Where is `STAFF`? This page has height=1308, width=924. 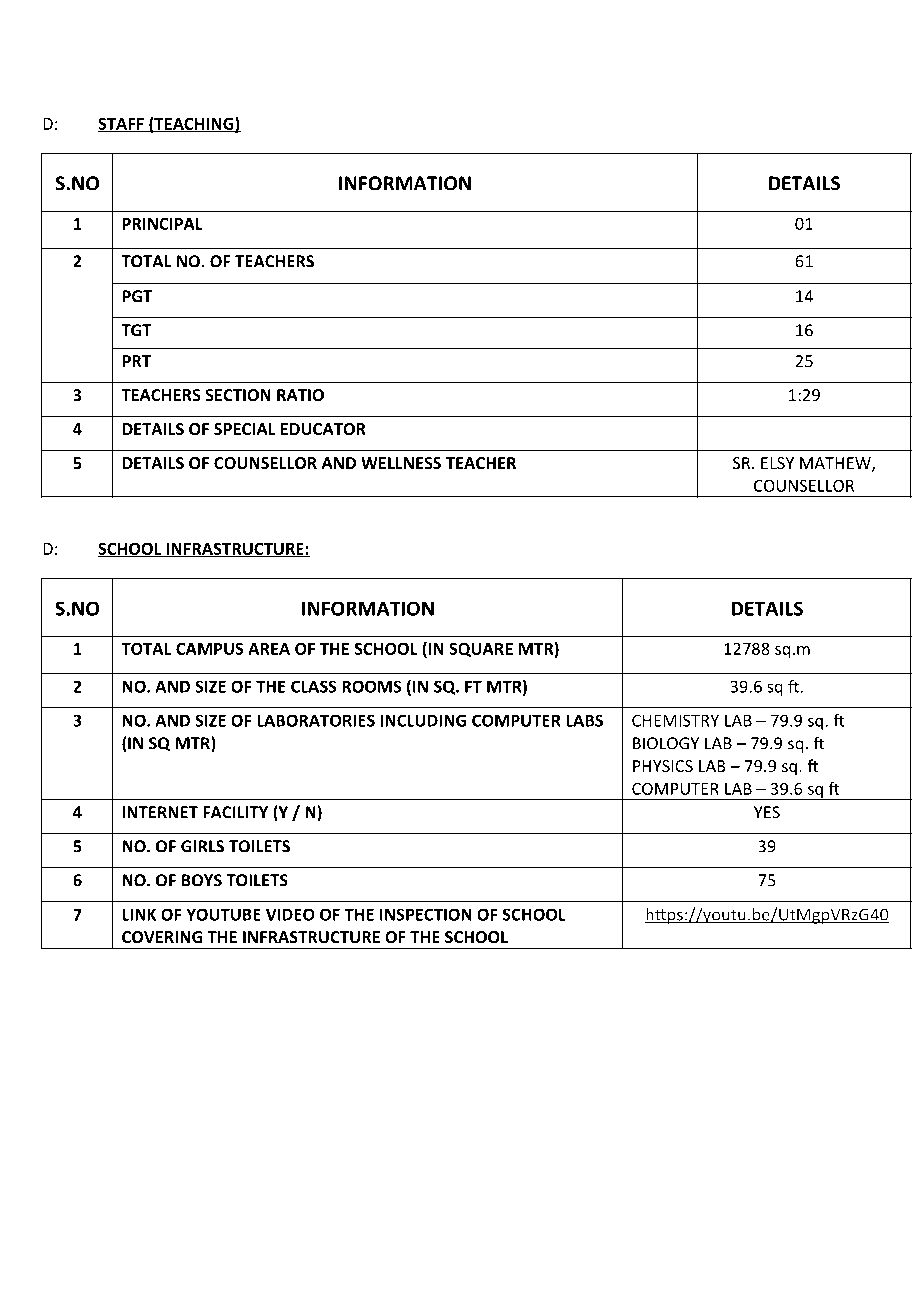 STAFF is located at coordinates (122, 124).
